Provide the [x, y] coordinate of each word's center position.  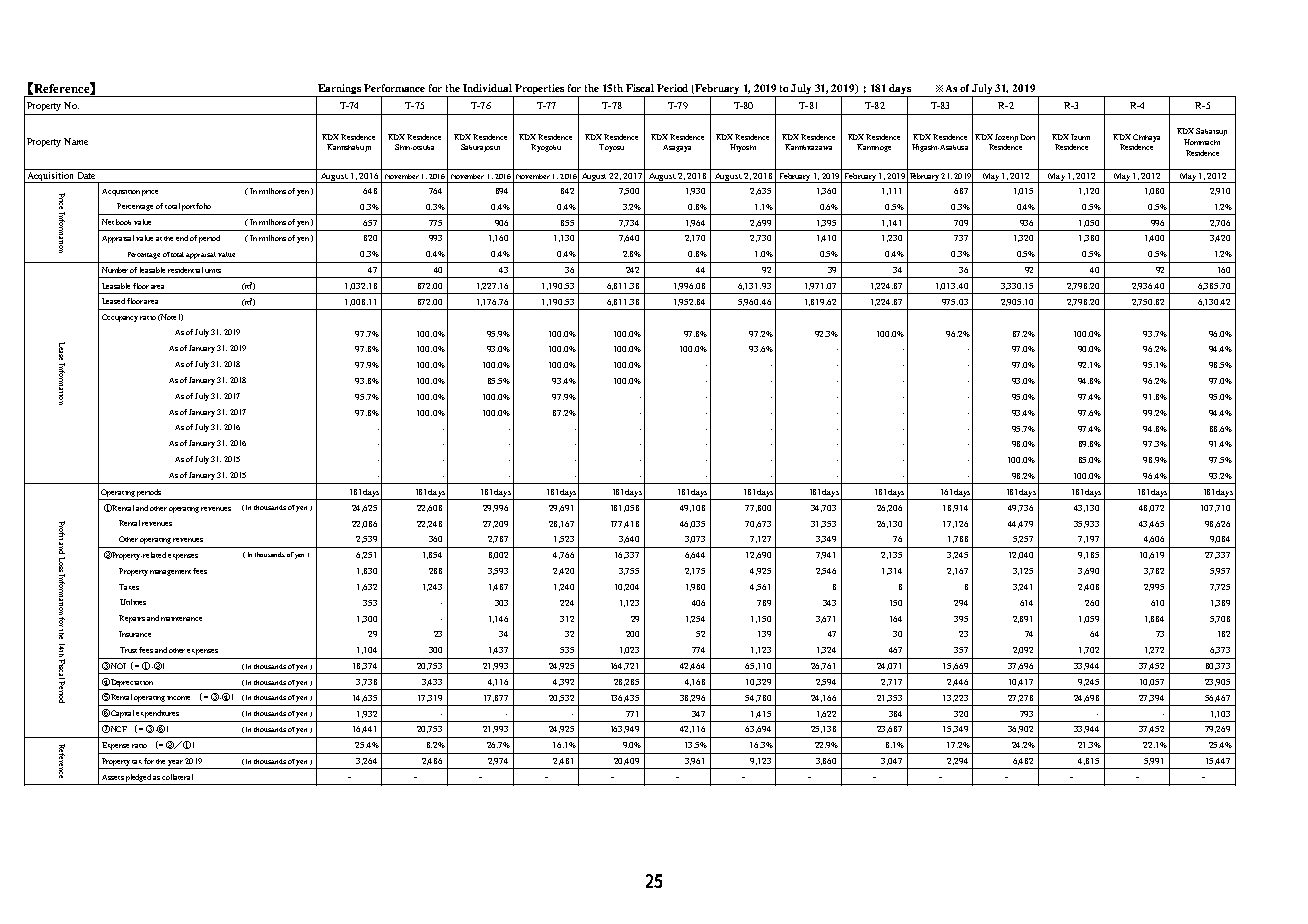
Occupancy [120, 318]
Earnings [340, 90]
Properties [540, 90]
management [172, 573]
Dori [1027, 137]
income [178, 698]
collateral [177, 777]
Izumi [1080, 137]
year [175, 763]
